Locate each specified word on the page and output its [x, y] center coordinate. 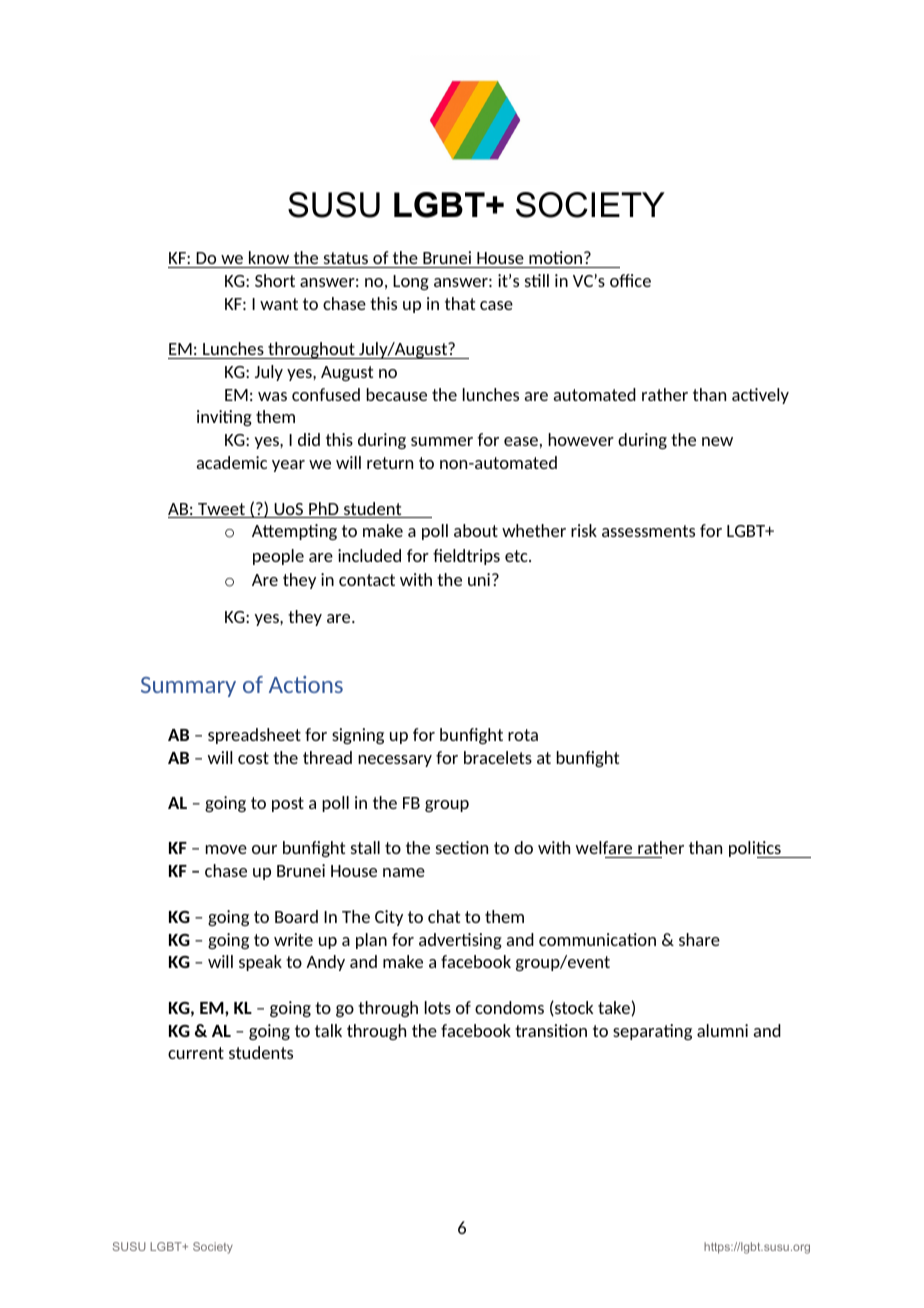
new [717, 441]
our [264, 849]
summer [442, 441]
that [460, 303]
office [630, 280]
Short [275, 280]
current [196, 1053]
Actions [306, 684]
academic [232, 462]
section [462, 847]
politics [756, 849]
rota [523, 735]
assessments [648, 531]
